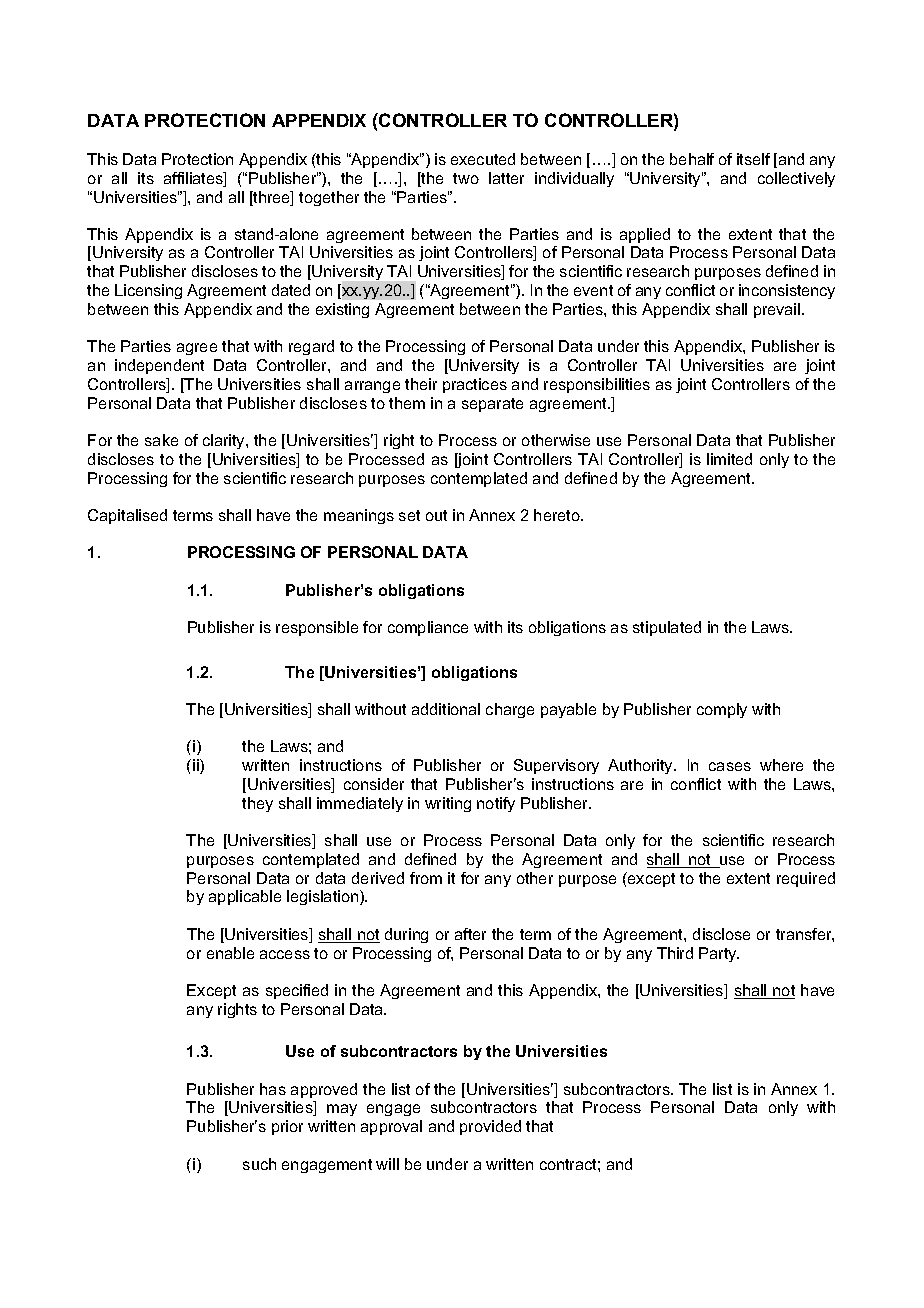 This screenshot has height=1308, width=924. I want to click on two, so click(466, 178).
